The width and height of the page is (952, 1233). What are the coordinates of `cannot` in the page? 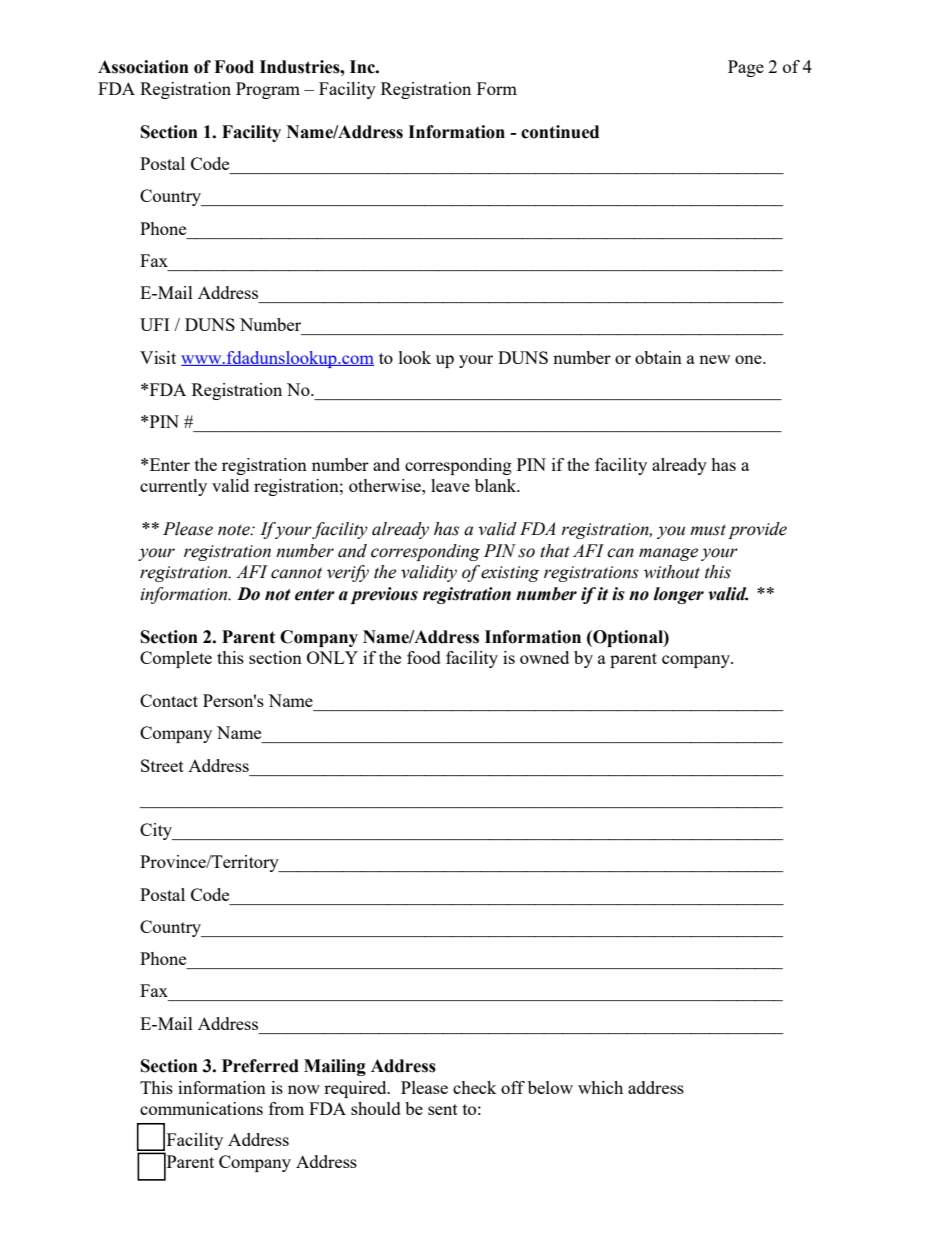 It's located at (296, 573).
